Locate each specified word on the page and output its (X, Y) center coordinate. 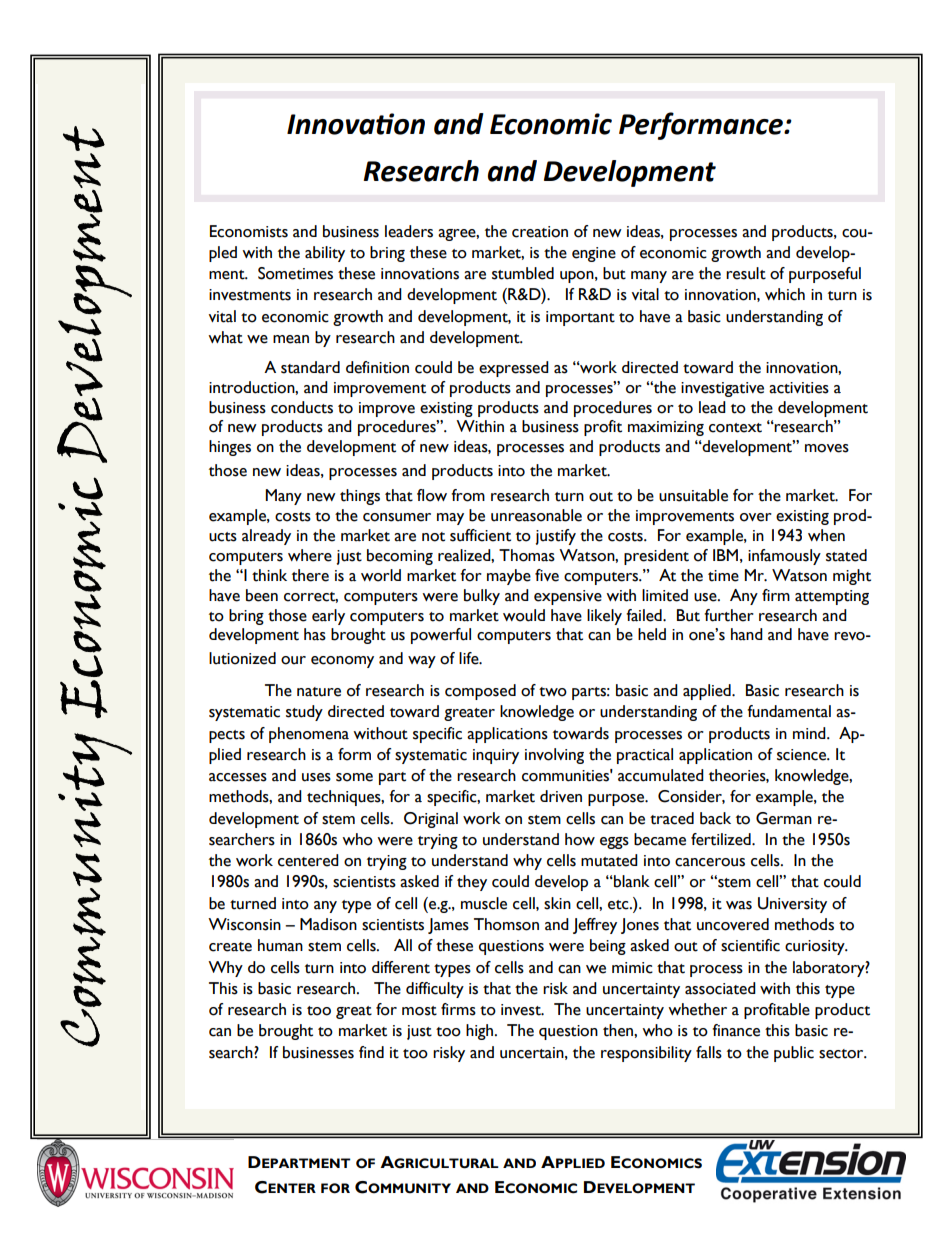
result (746, 273)
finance (736, 1030)
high (479, 1032)
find (371, 1052)
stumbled (523, 273)
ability (325, 254)
